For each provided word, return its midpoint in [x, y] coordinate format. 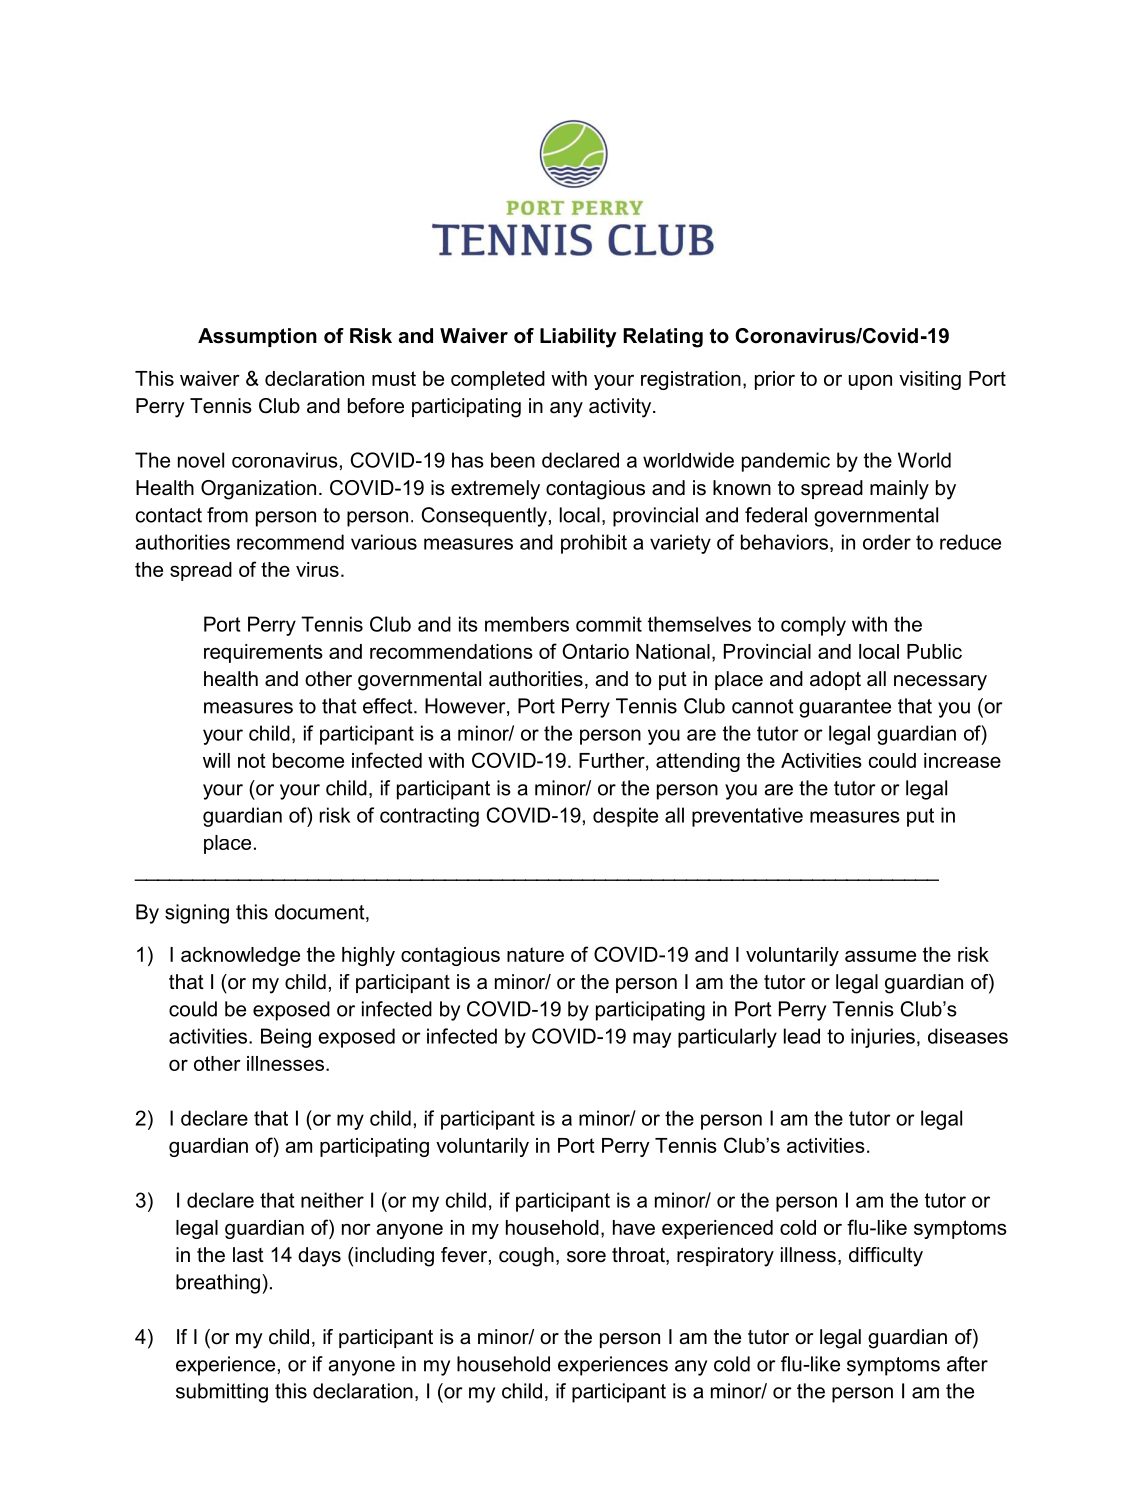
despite [625, 817]
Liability [578, 338]
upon [870, 382]
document [321, 913]
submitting [222, 1393]
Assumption [257, 337]
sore [586, 1257]
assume [880, 956]
